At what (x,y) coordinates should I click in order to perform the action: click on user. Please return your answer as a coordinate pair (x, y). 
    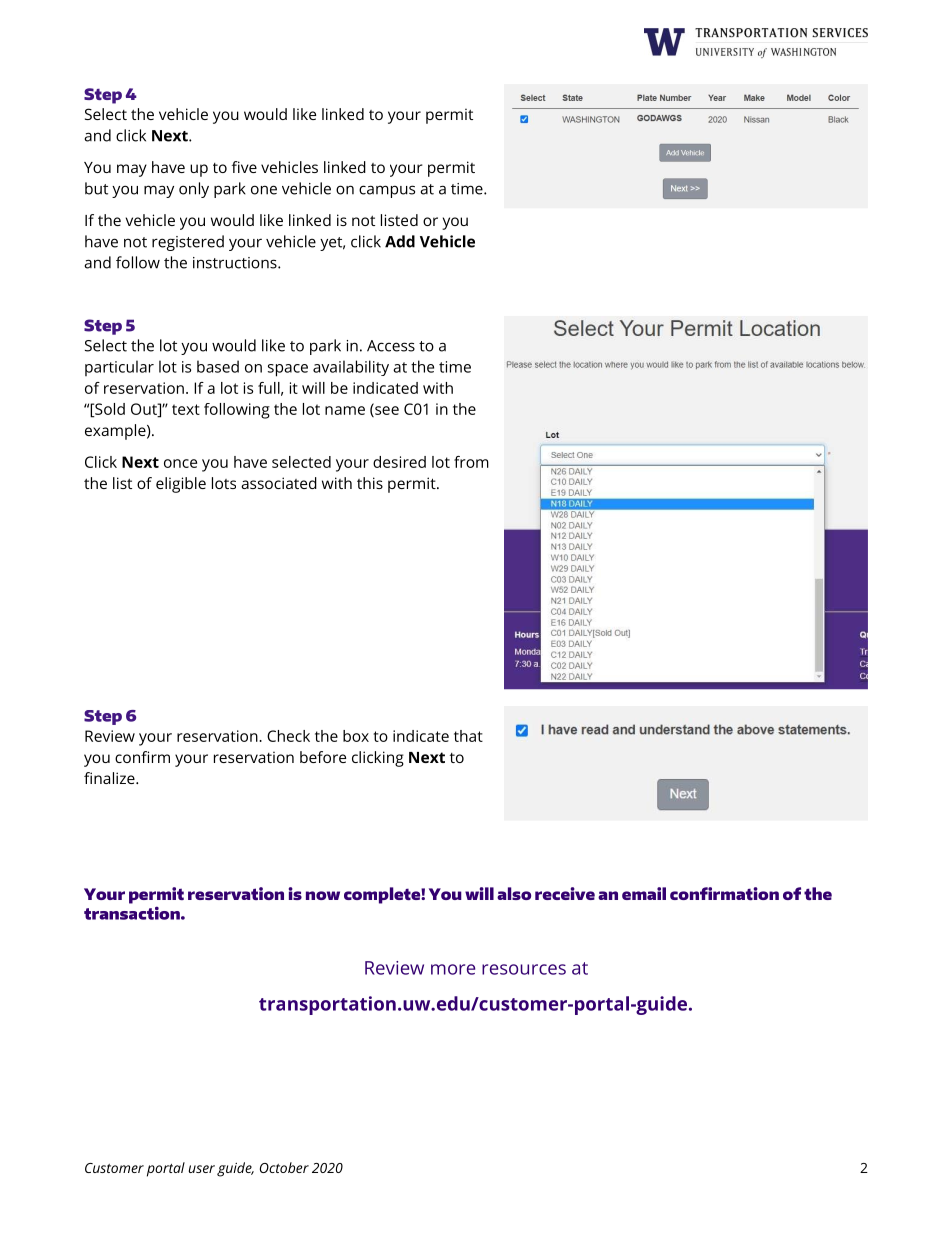
    Looking at the image, I should click on (201, 1169).
